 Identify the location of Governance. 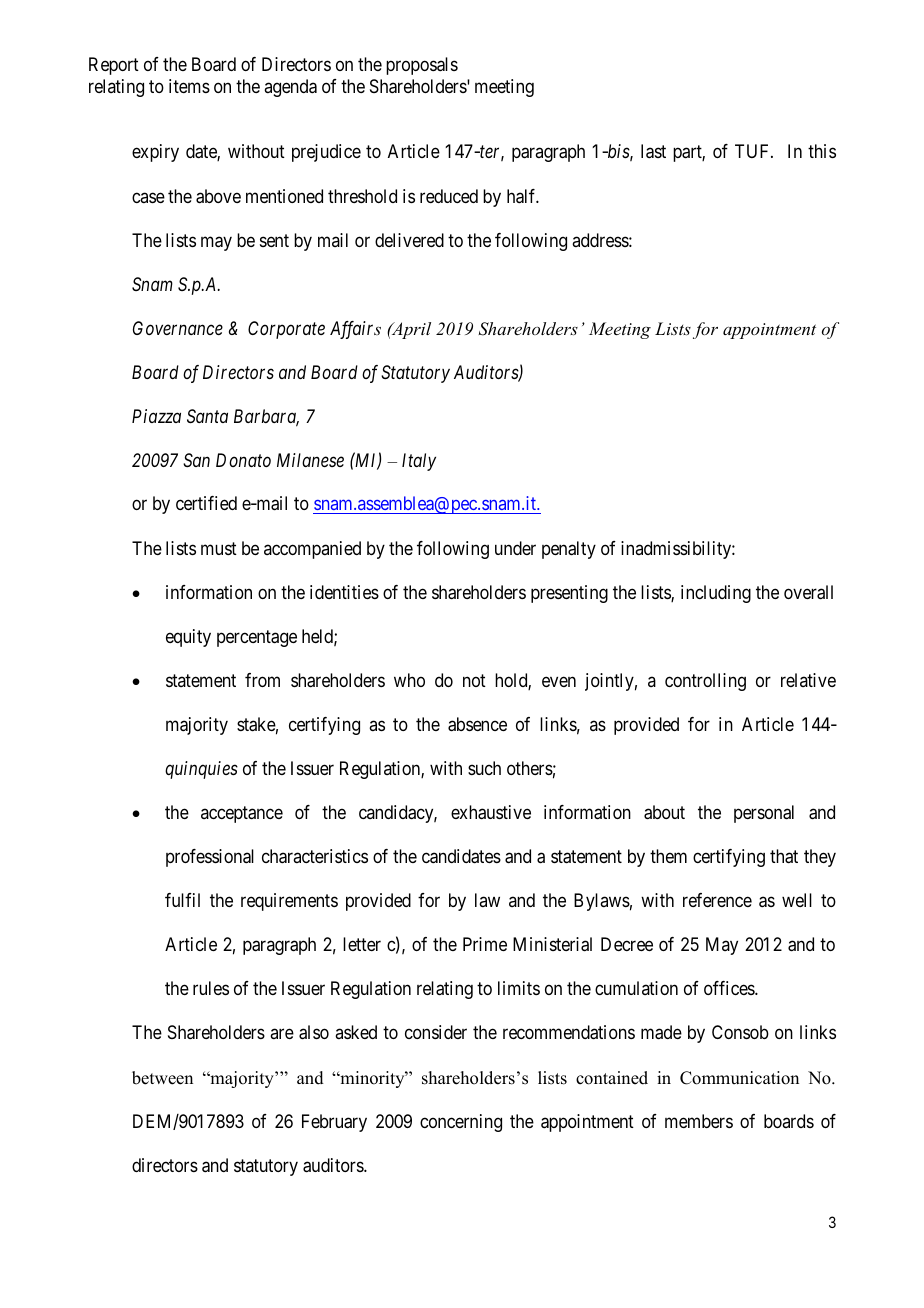
(178, 328).
